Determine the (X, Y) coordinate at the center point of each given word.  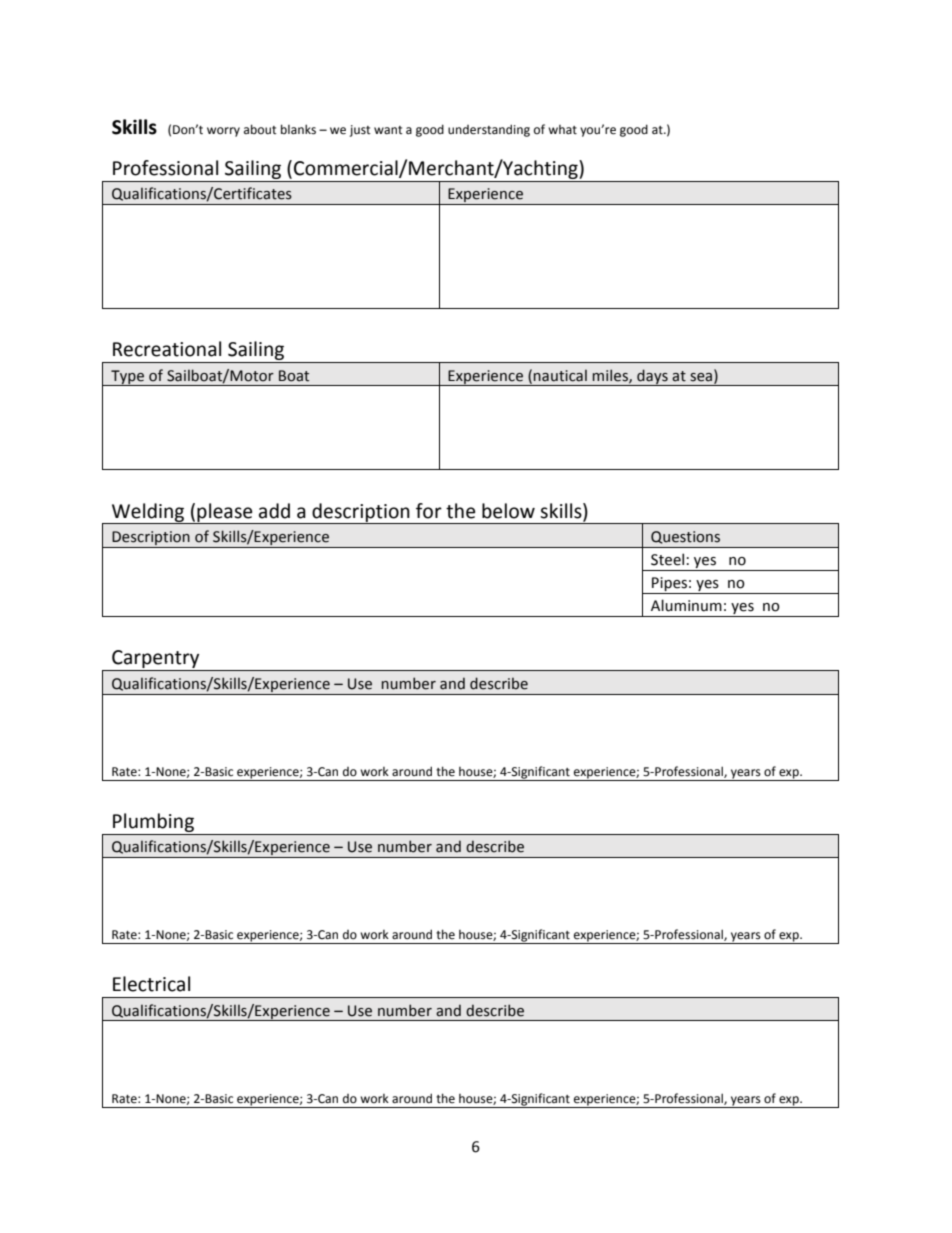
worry (223, 132)
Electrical (151, 984)
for (429, 511)
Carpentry (156, 660)
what (562, 130)
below (508, 511)
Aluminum (686, 605)
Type (128, 378)
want (388, 130)
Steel (667, 559)
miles (611, 376)
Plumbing (153, 822)
